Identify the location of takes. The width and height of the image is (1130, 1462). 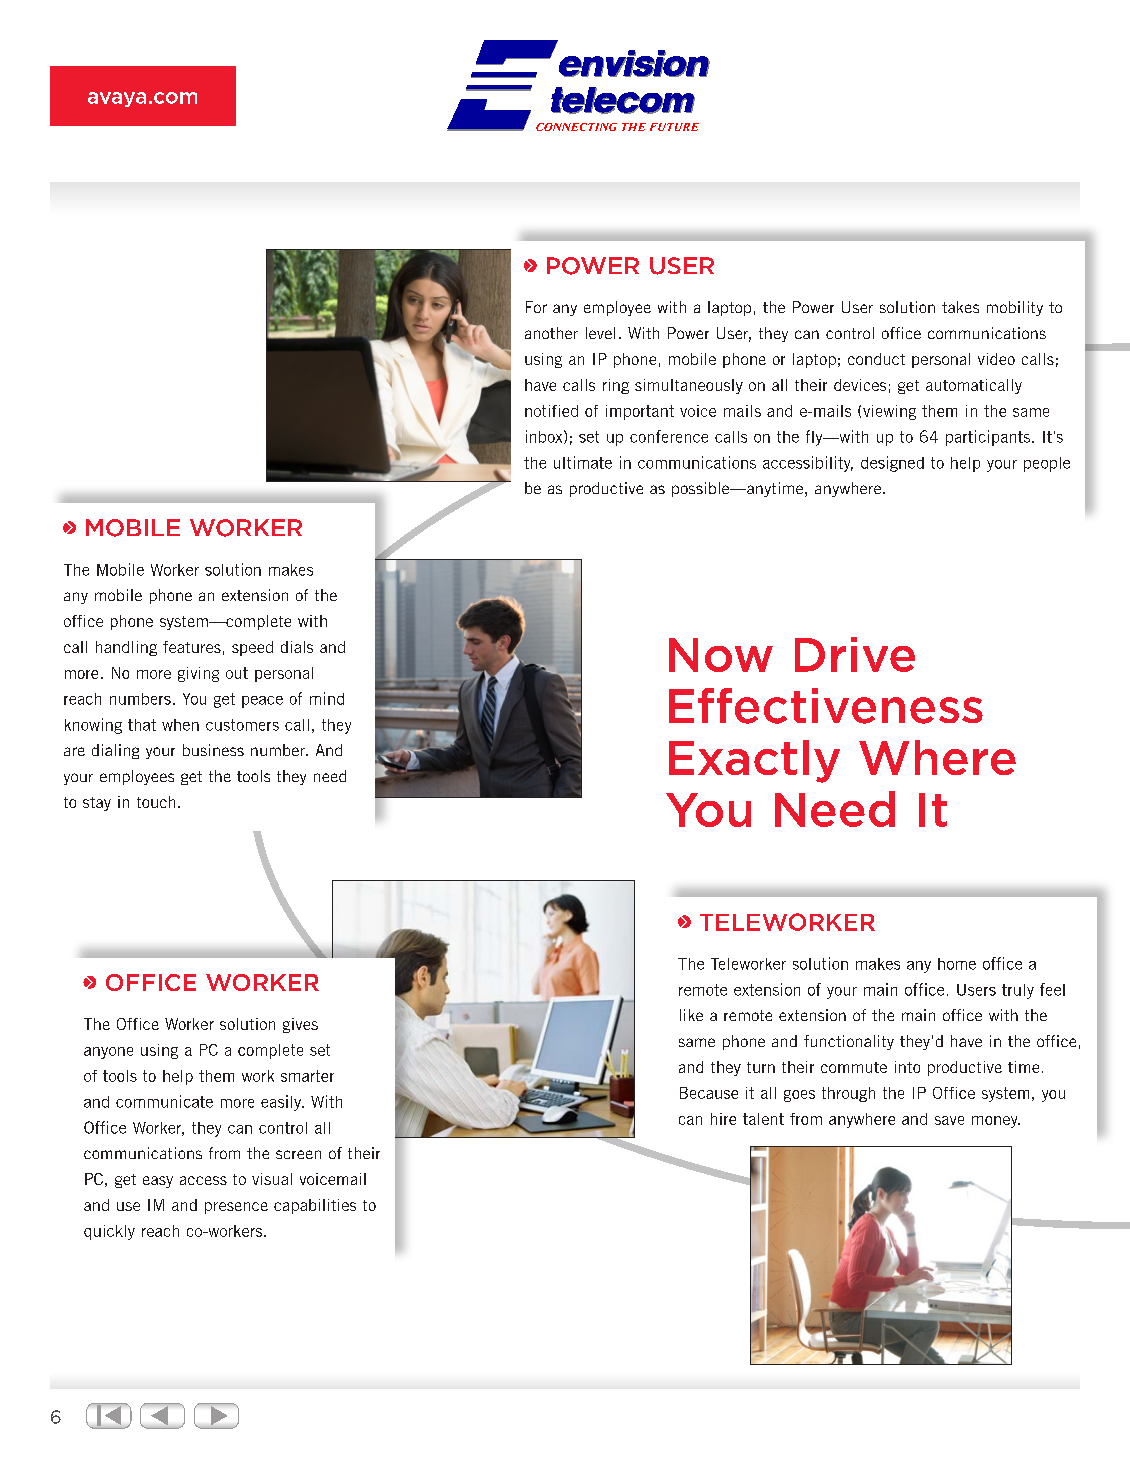
(960, 307).
